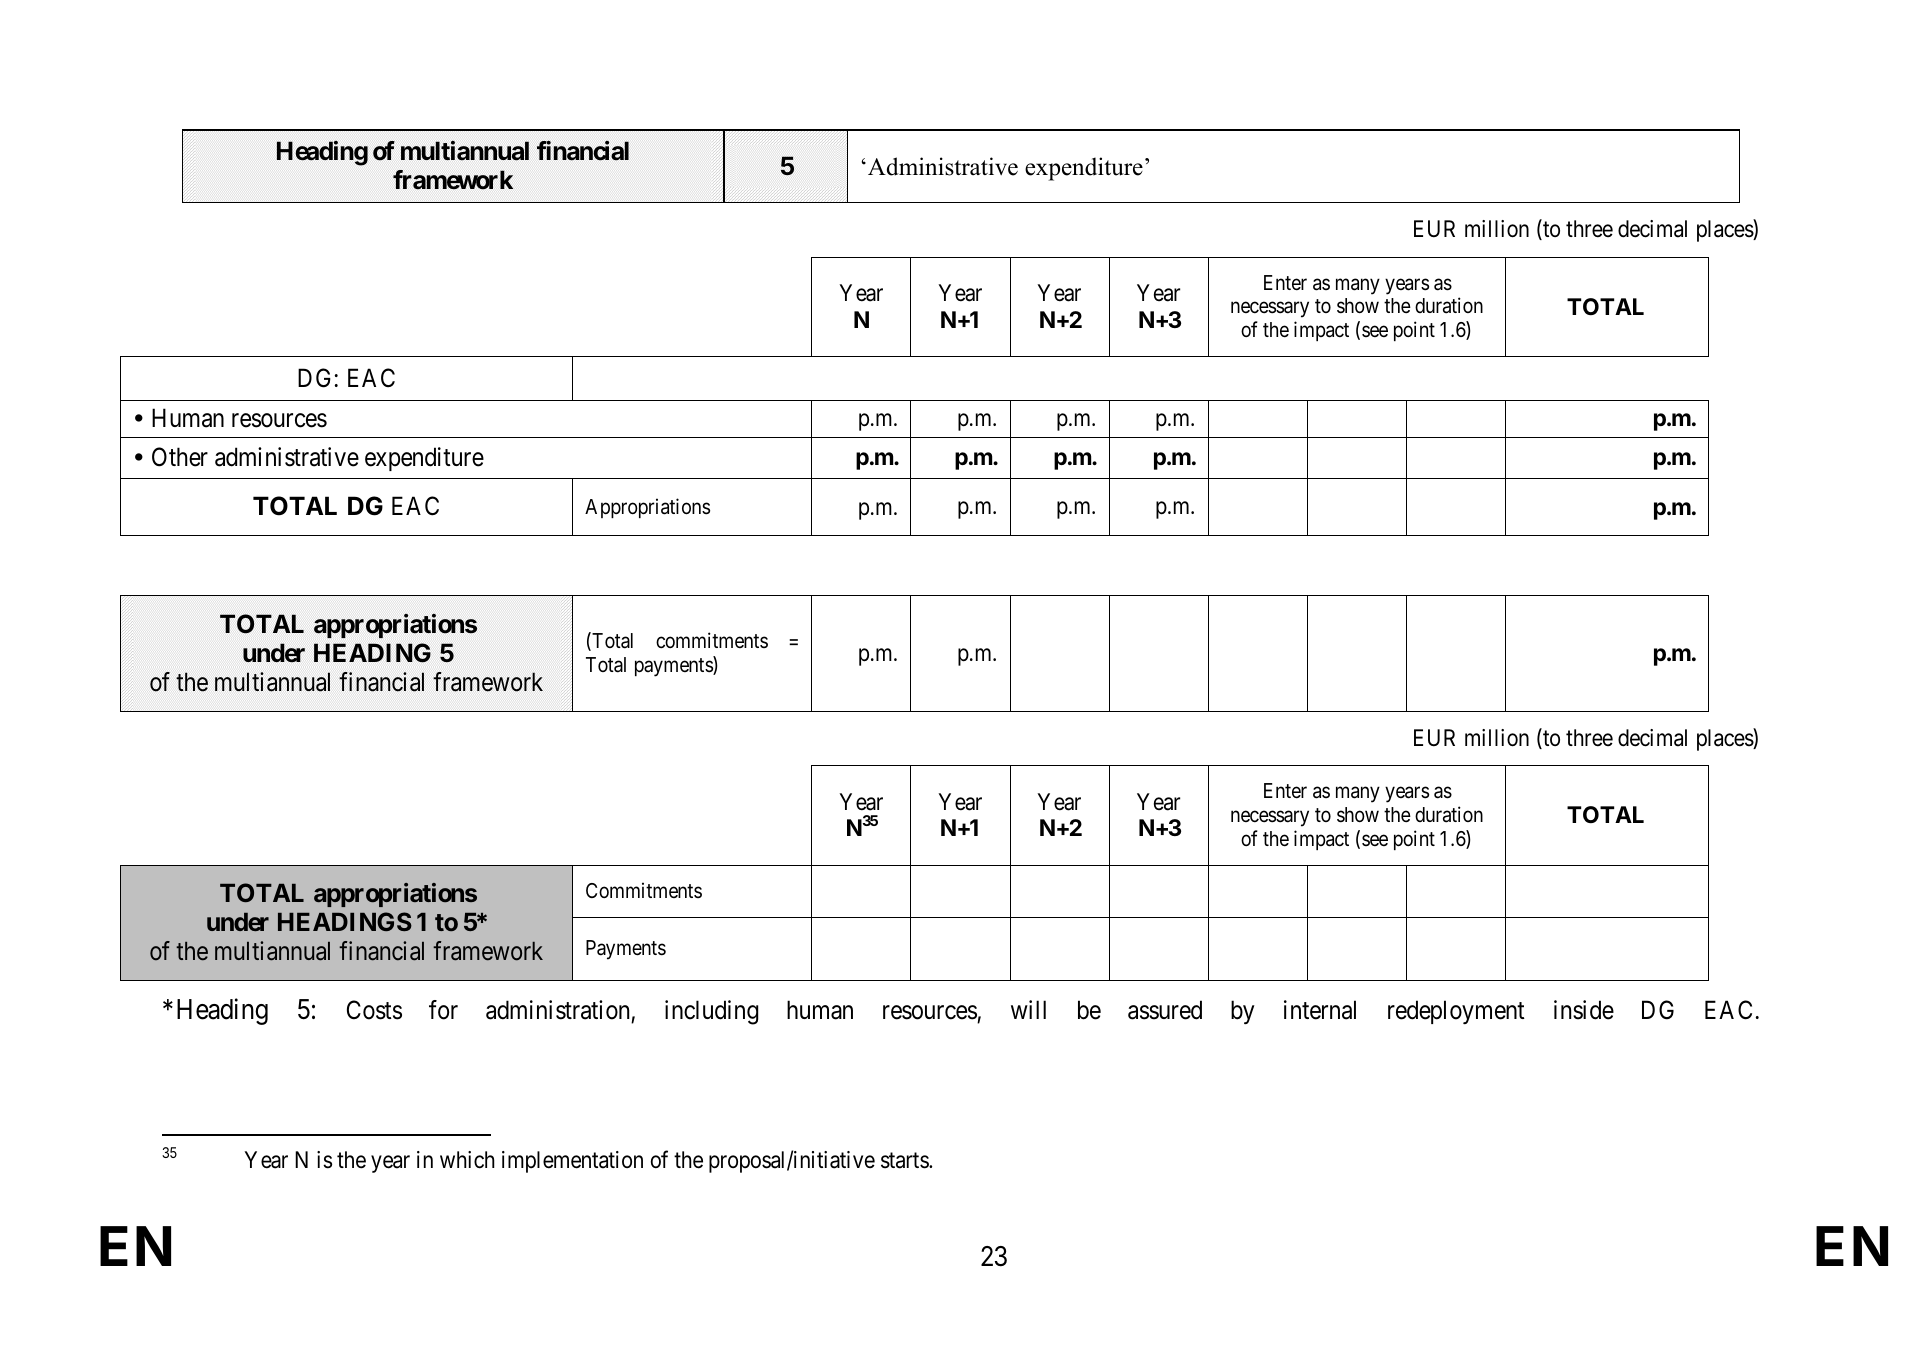 This screenshot has width=1922, height=1359. I want to click on will, so click(1028, 1009).
